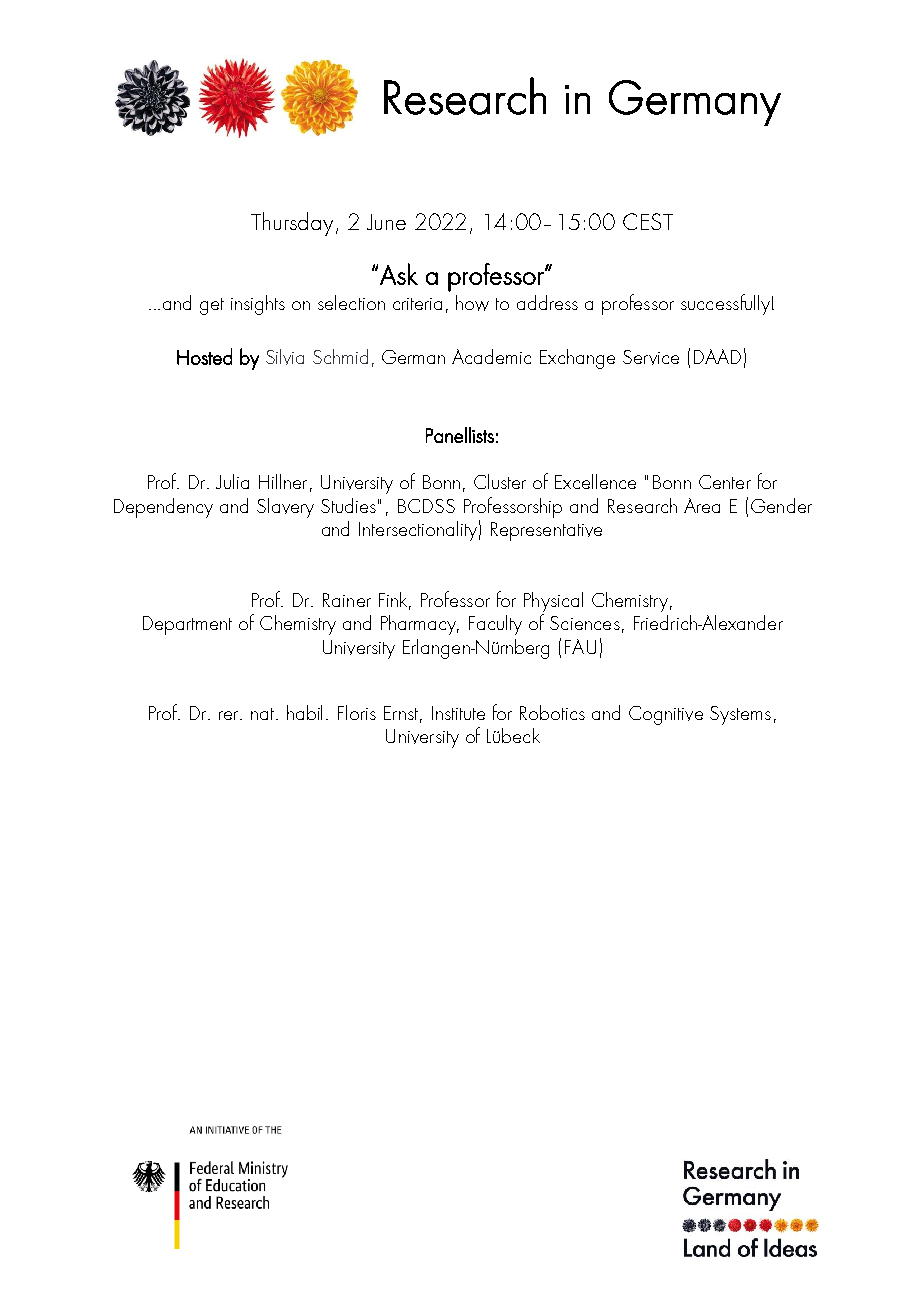 The width and height of the screenshot is (924, 1308). I want to click on June, so click(386, 222).
